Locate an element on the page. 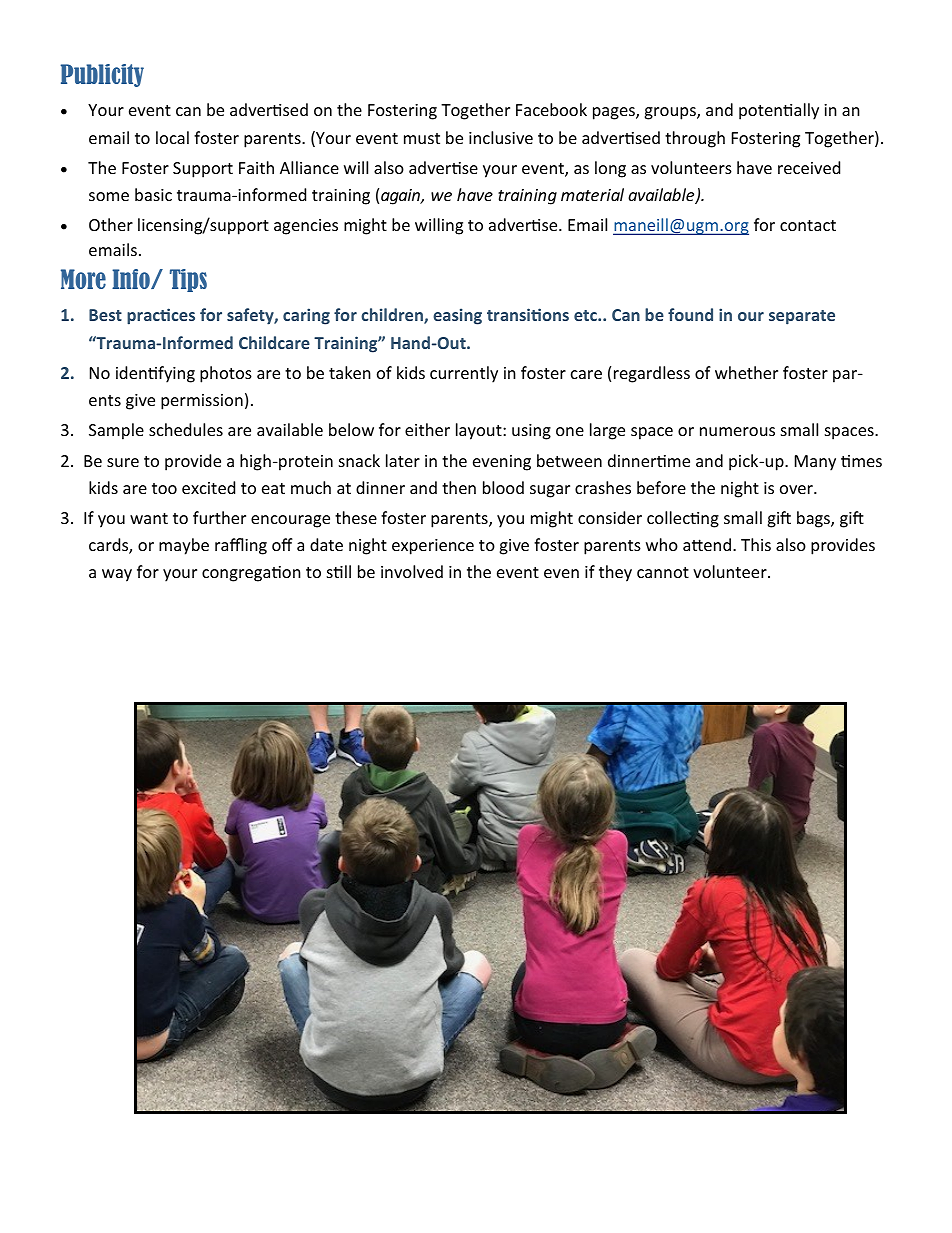 Image resolution: width=952 pixels, height=1233 pixels. easing is located at coordinates (457, 316).
